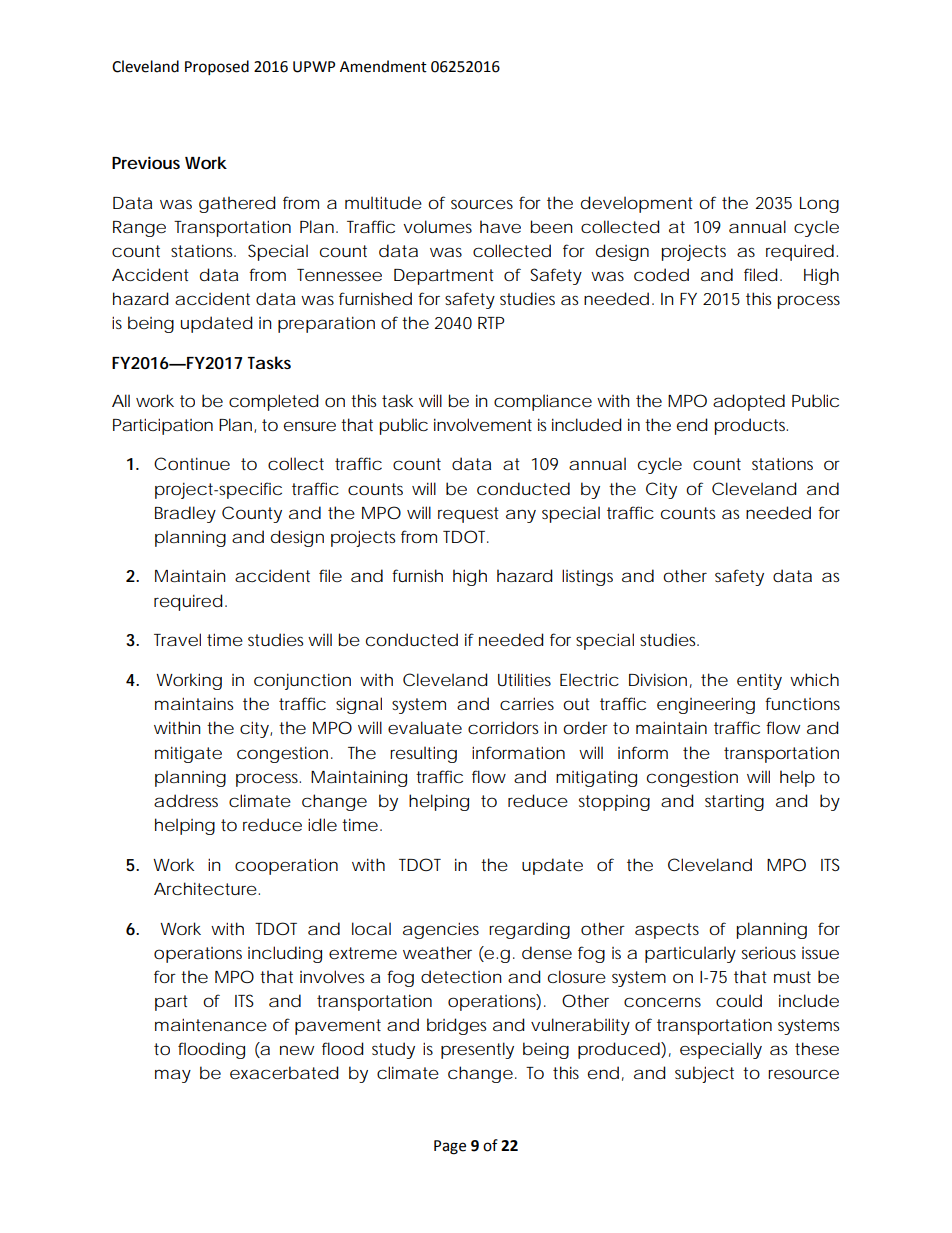 This screenshot has height=1233, width=952. I want to click on entity, so click(759, 681).
